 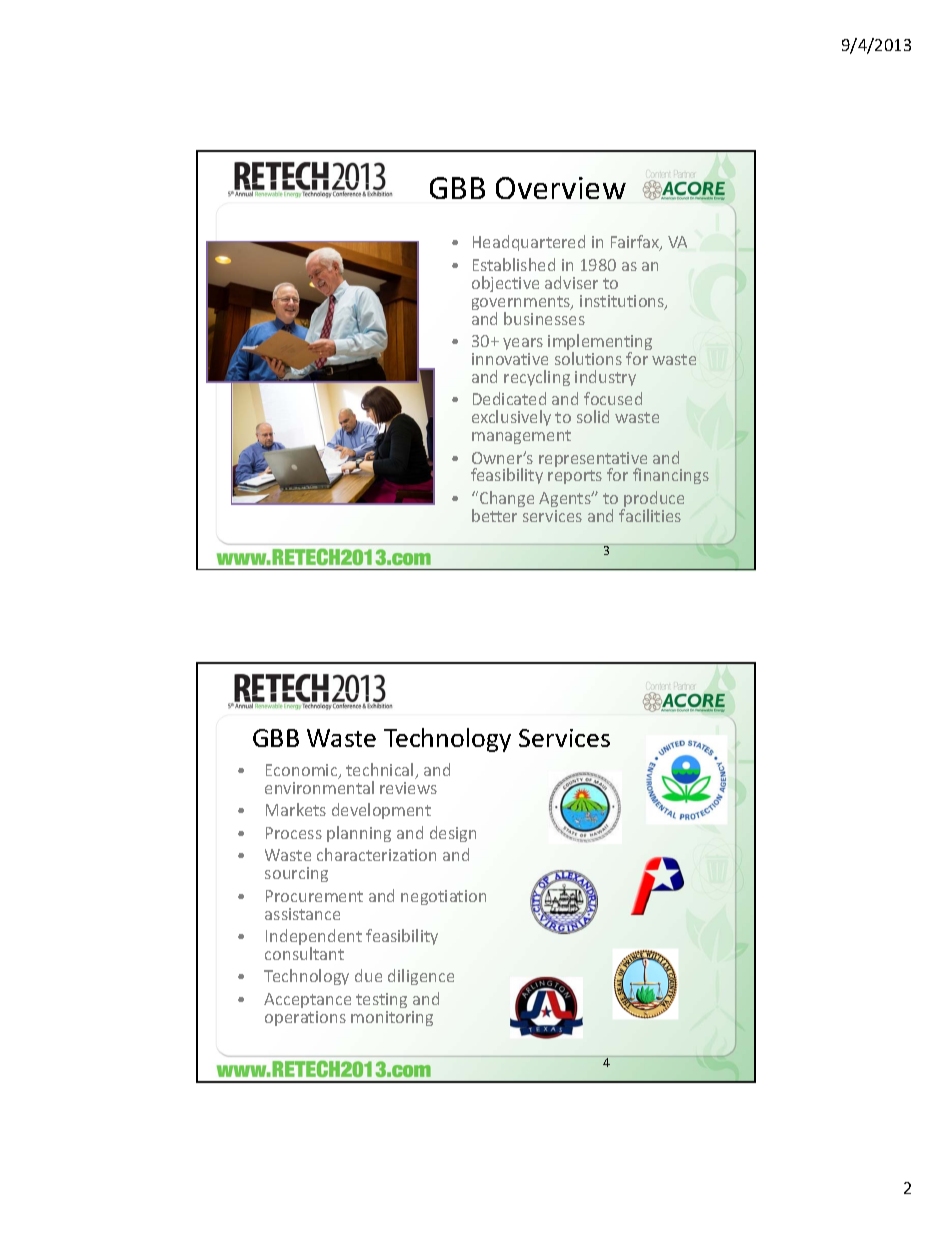 I want to click on Overview, so click(x=561, y=188).
